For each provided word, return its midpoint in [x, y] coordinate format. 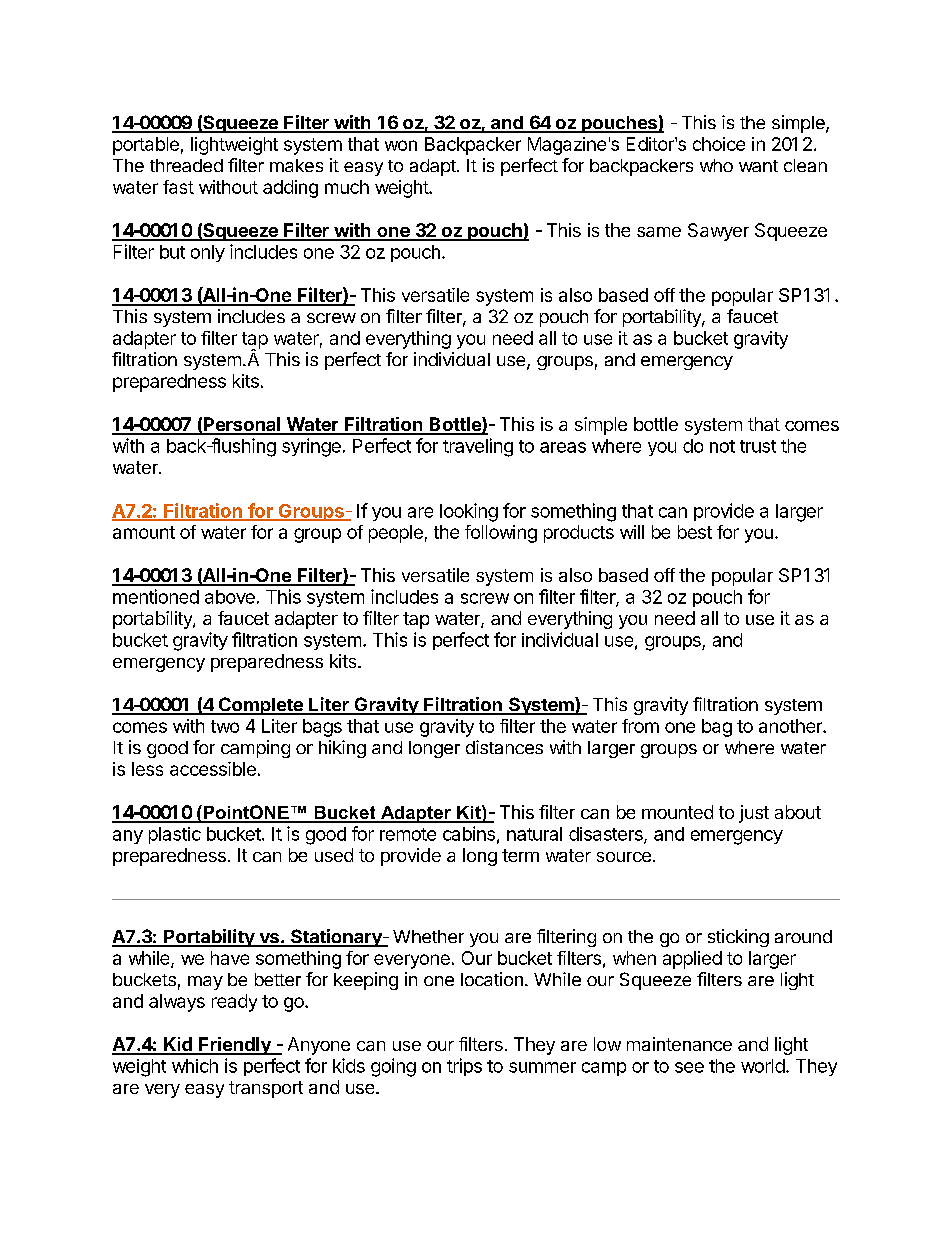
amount [144, 532]
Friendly [235, 1046]
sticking [738, 938]
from [640, 726]
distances [504, 747]
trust [758, 446]
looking [469, 512]
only [208, 253]
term [520, 855]
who [716, 165]
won [401, 145]
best [695, 532]
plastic [175, 835]
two [225, 726]
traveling [478, 447]
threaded [186, 165]
